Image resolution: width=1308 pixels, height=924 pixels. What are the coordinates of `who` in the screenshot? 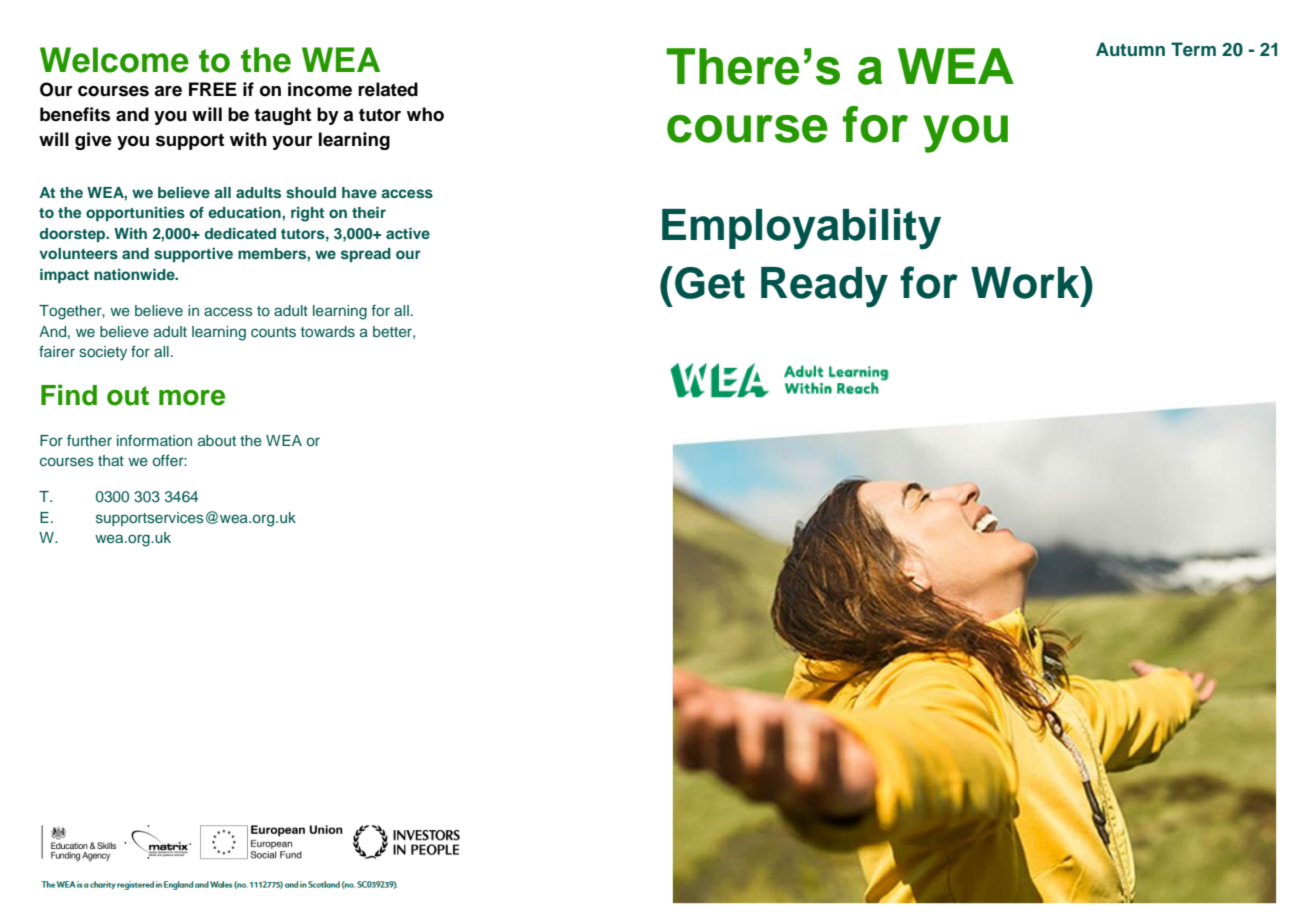 It's located at (425, 114).
